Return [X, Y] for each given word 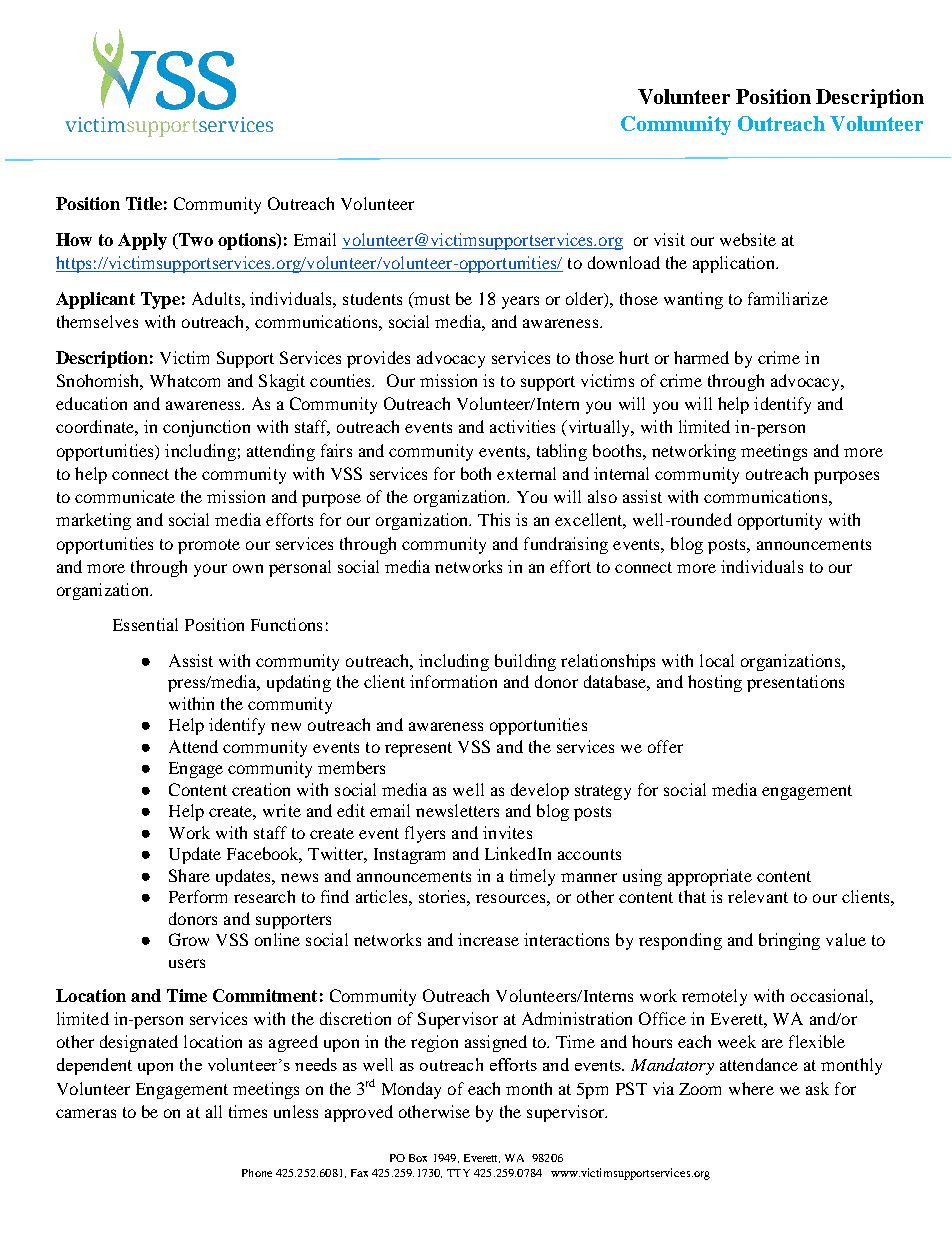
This [494, 519]
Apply [142, 241]
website [748, 239]
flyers [425, 834]
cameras [86, 1113]
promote [209, 546]
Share [189, 875]
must [431, 300]
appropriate [710, 877]
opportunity [780, 521]
